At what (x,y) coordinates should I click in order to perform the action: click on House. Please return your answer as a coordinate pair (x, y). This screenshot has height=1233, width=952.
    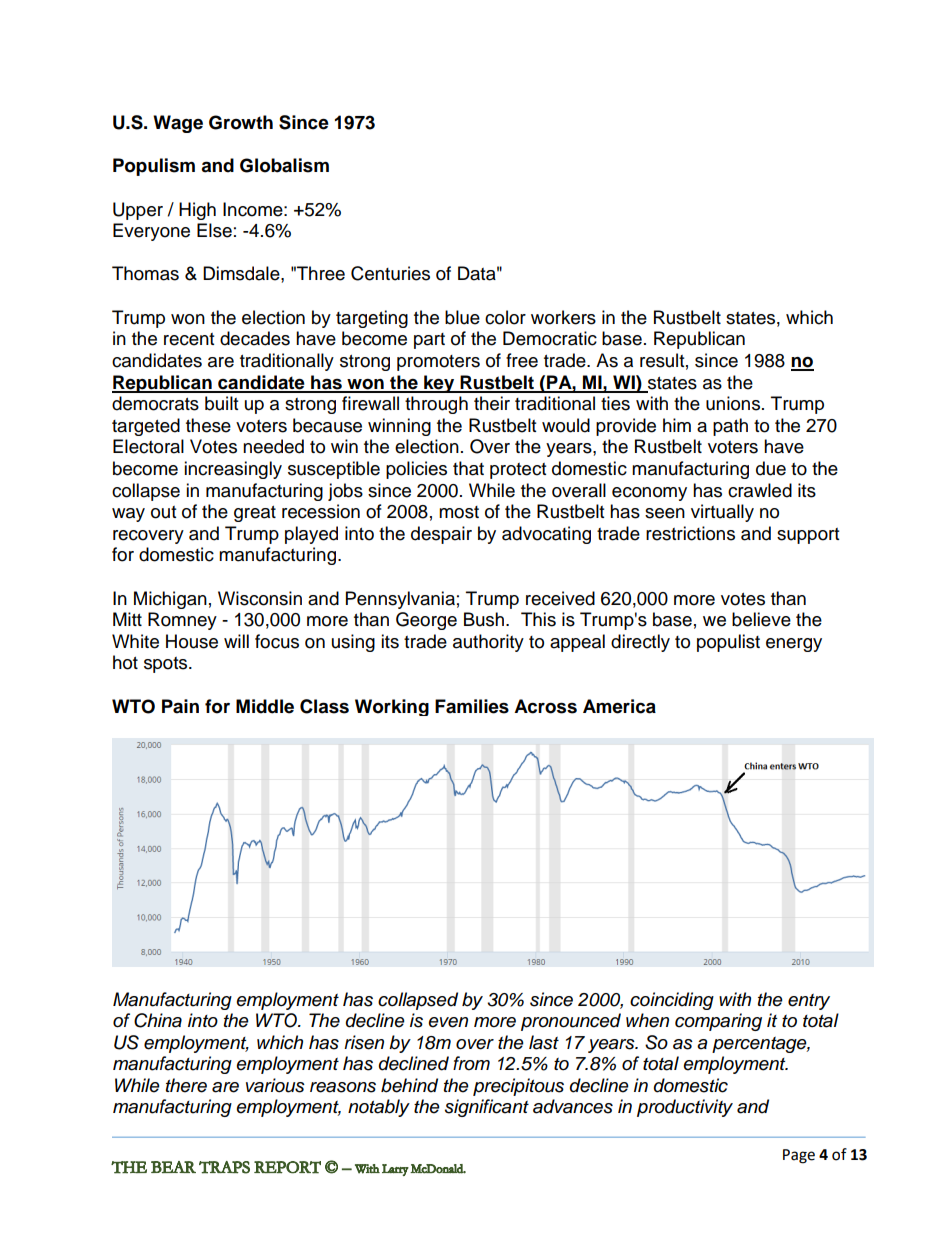
    Looking at the image, I should click on (192, 641).
